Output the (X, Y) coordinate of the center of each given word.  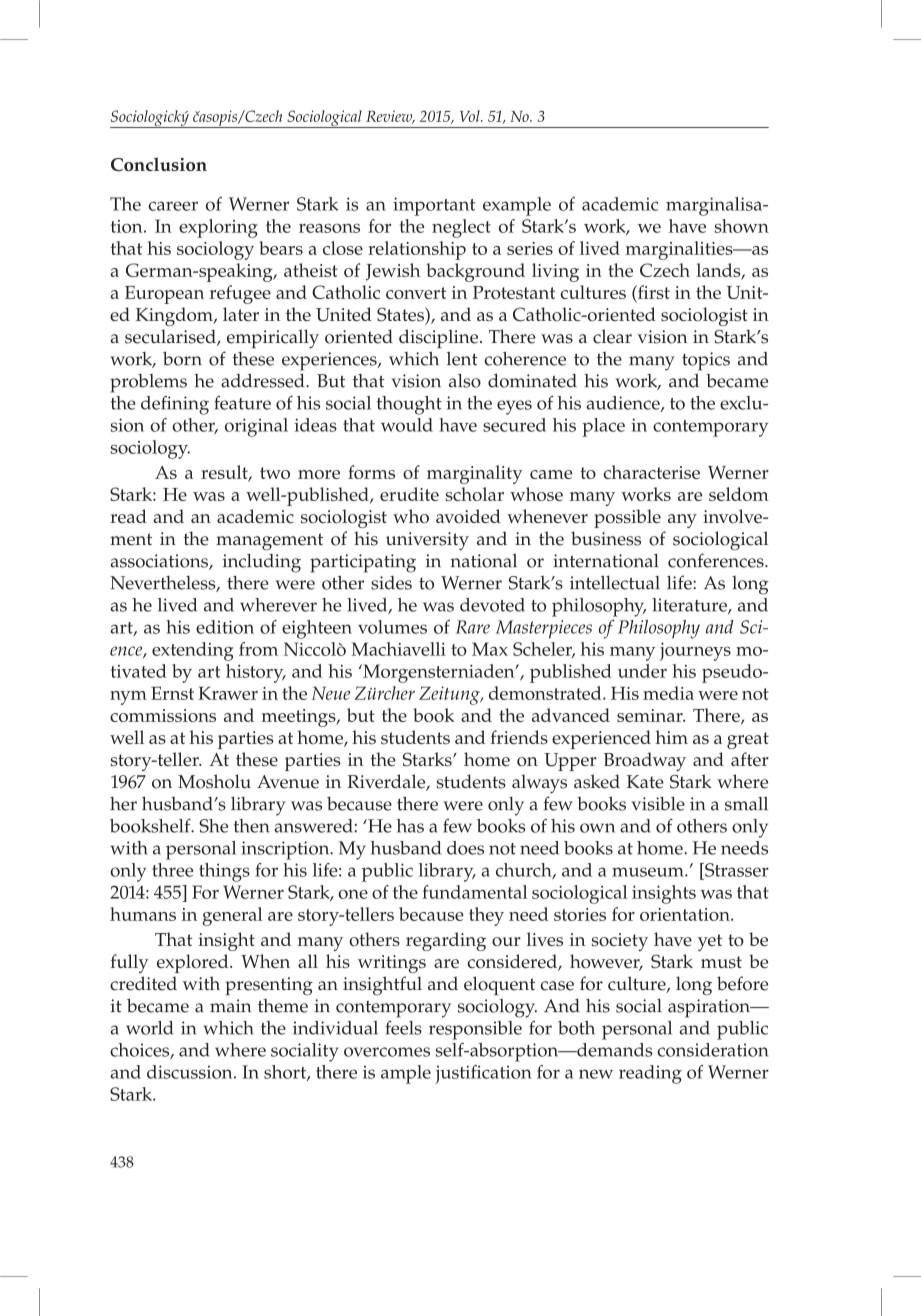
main (230, 1006)
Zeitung (450, 695)
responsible (475, 1030)
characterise (651, 472)
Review (390, 117)
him (671, 737)
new (596, 1074)
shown (742, 226)
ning (189, 405)
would (407, 425)
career (173, 206)
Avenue (288, 782)
